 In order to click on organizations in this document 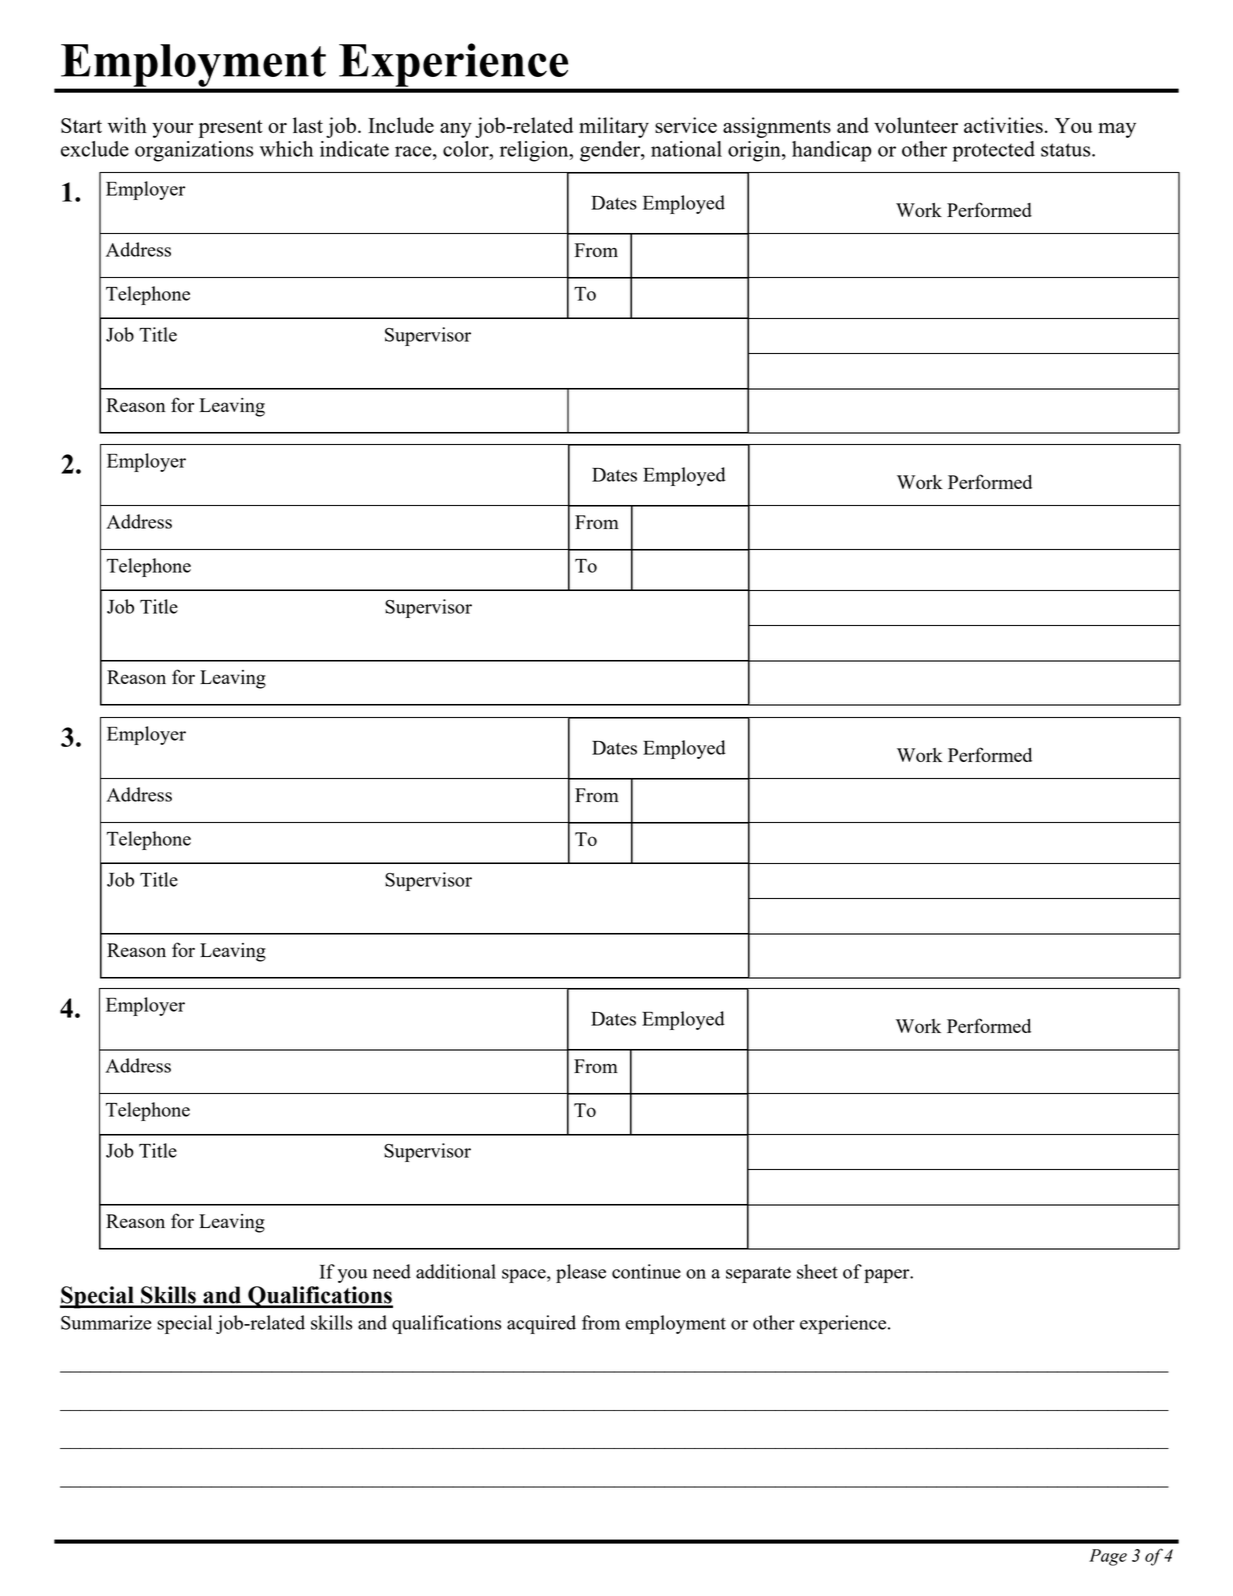, I will do `click(194, 151)`.
